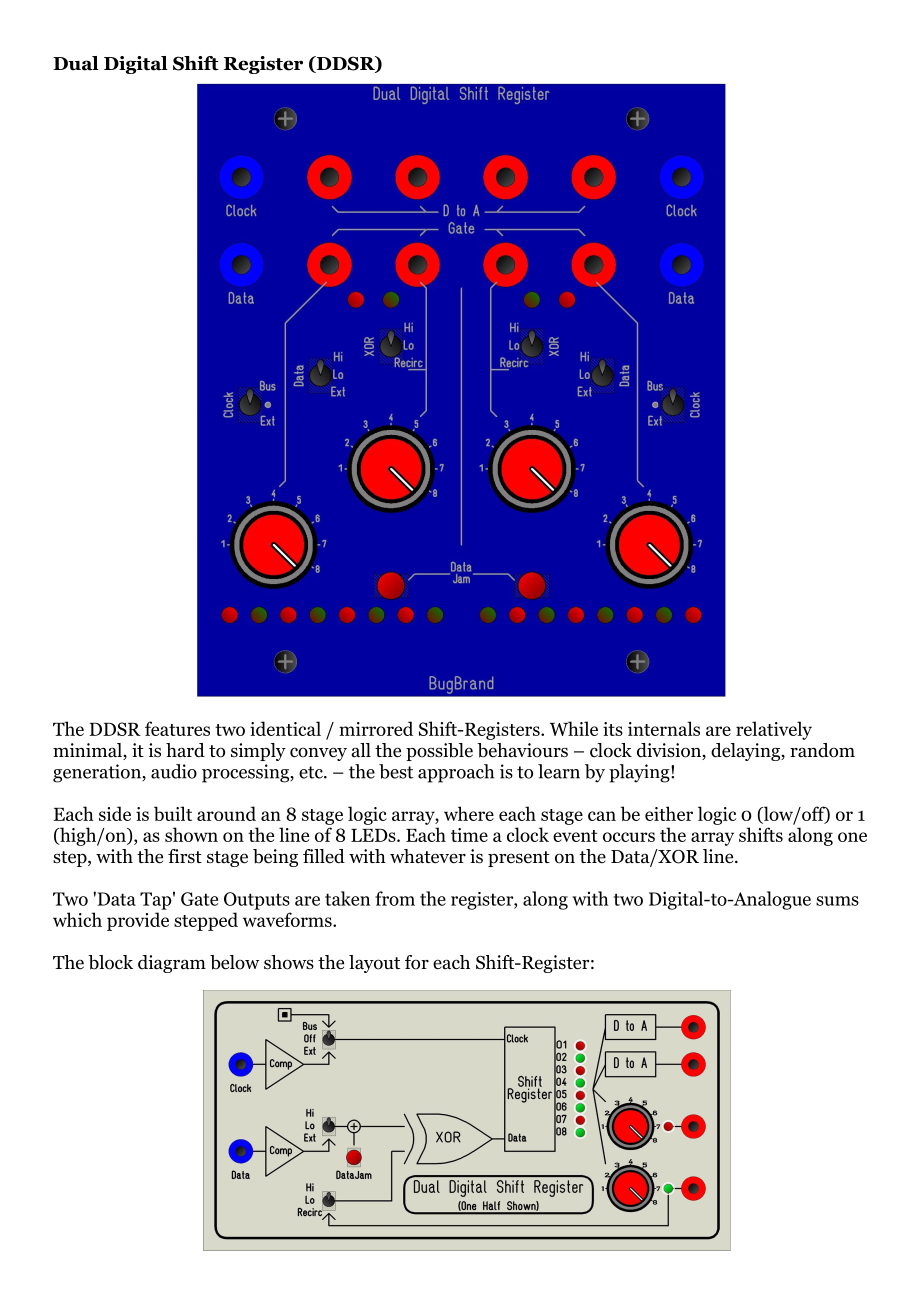 The width and height of the image is (924, 1308). Describe the element at coordinates (439, 752) in the image. I see `possible` at that location.
